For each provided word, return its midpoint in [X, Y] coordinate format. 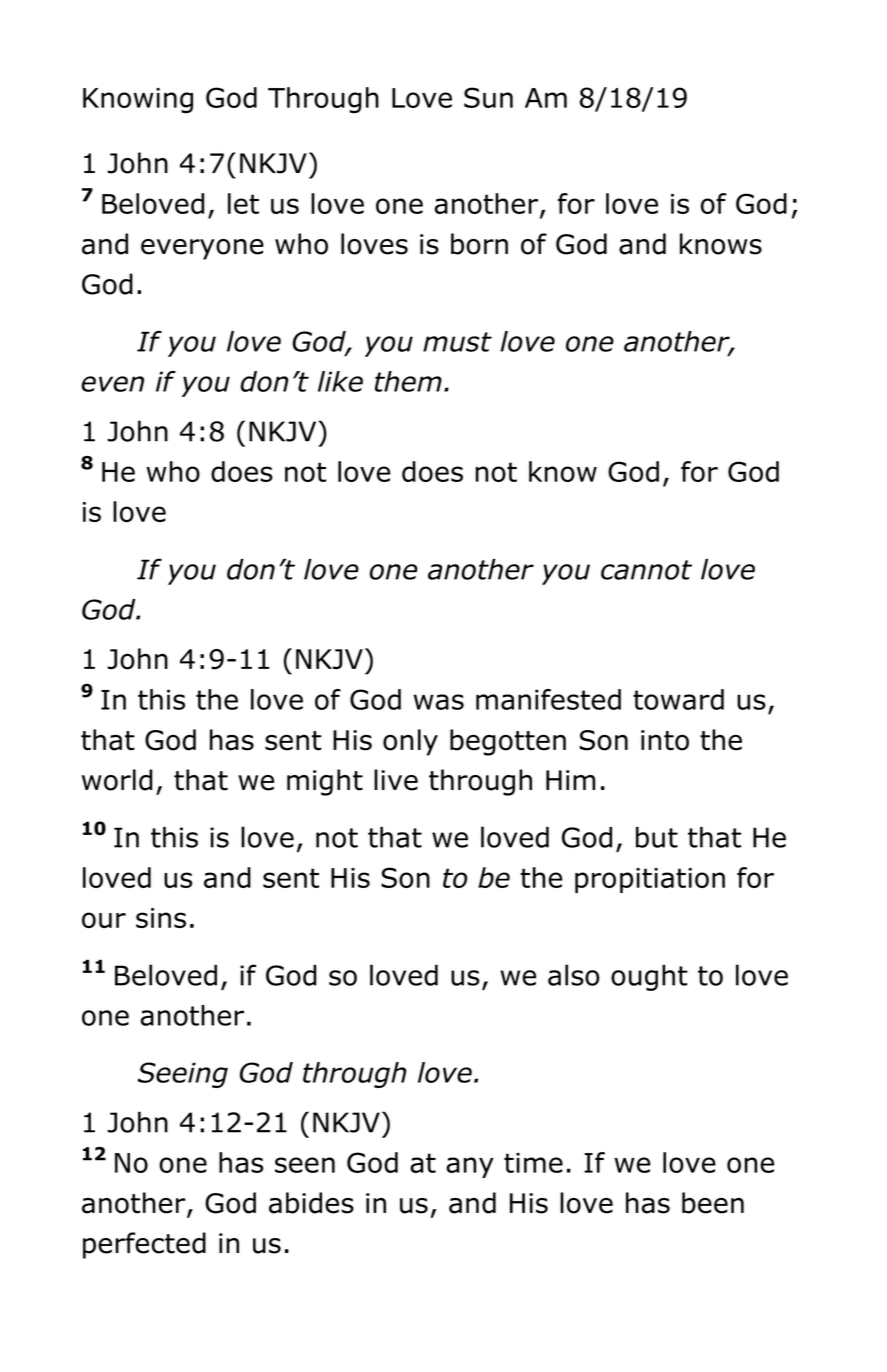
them [408, 381]
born [479, 244]
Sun [488, 97]
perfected [144, 1245]
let [243, 203]
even [112, 384]
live [396, 780]
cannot [646, 570]
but [657, 837]
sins [161, 918]
